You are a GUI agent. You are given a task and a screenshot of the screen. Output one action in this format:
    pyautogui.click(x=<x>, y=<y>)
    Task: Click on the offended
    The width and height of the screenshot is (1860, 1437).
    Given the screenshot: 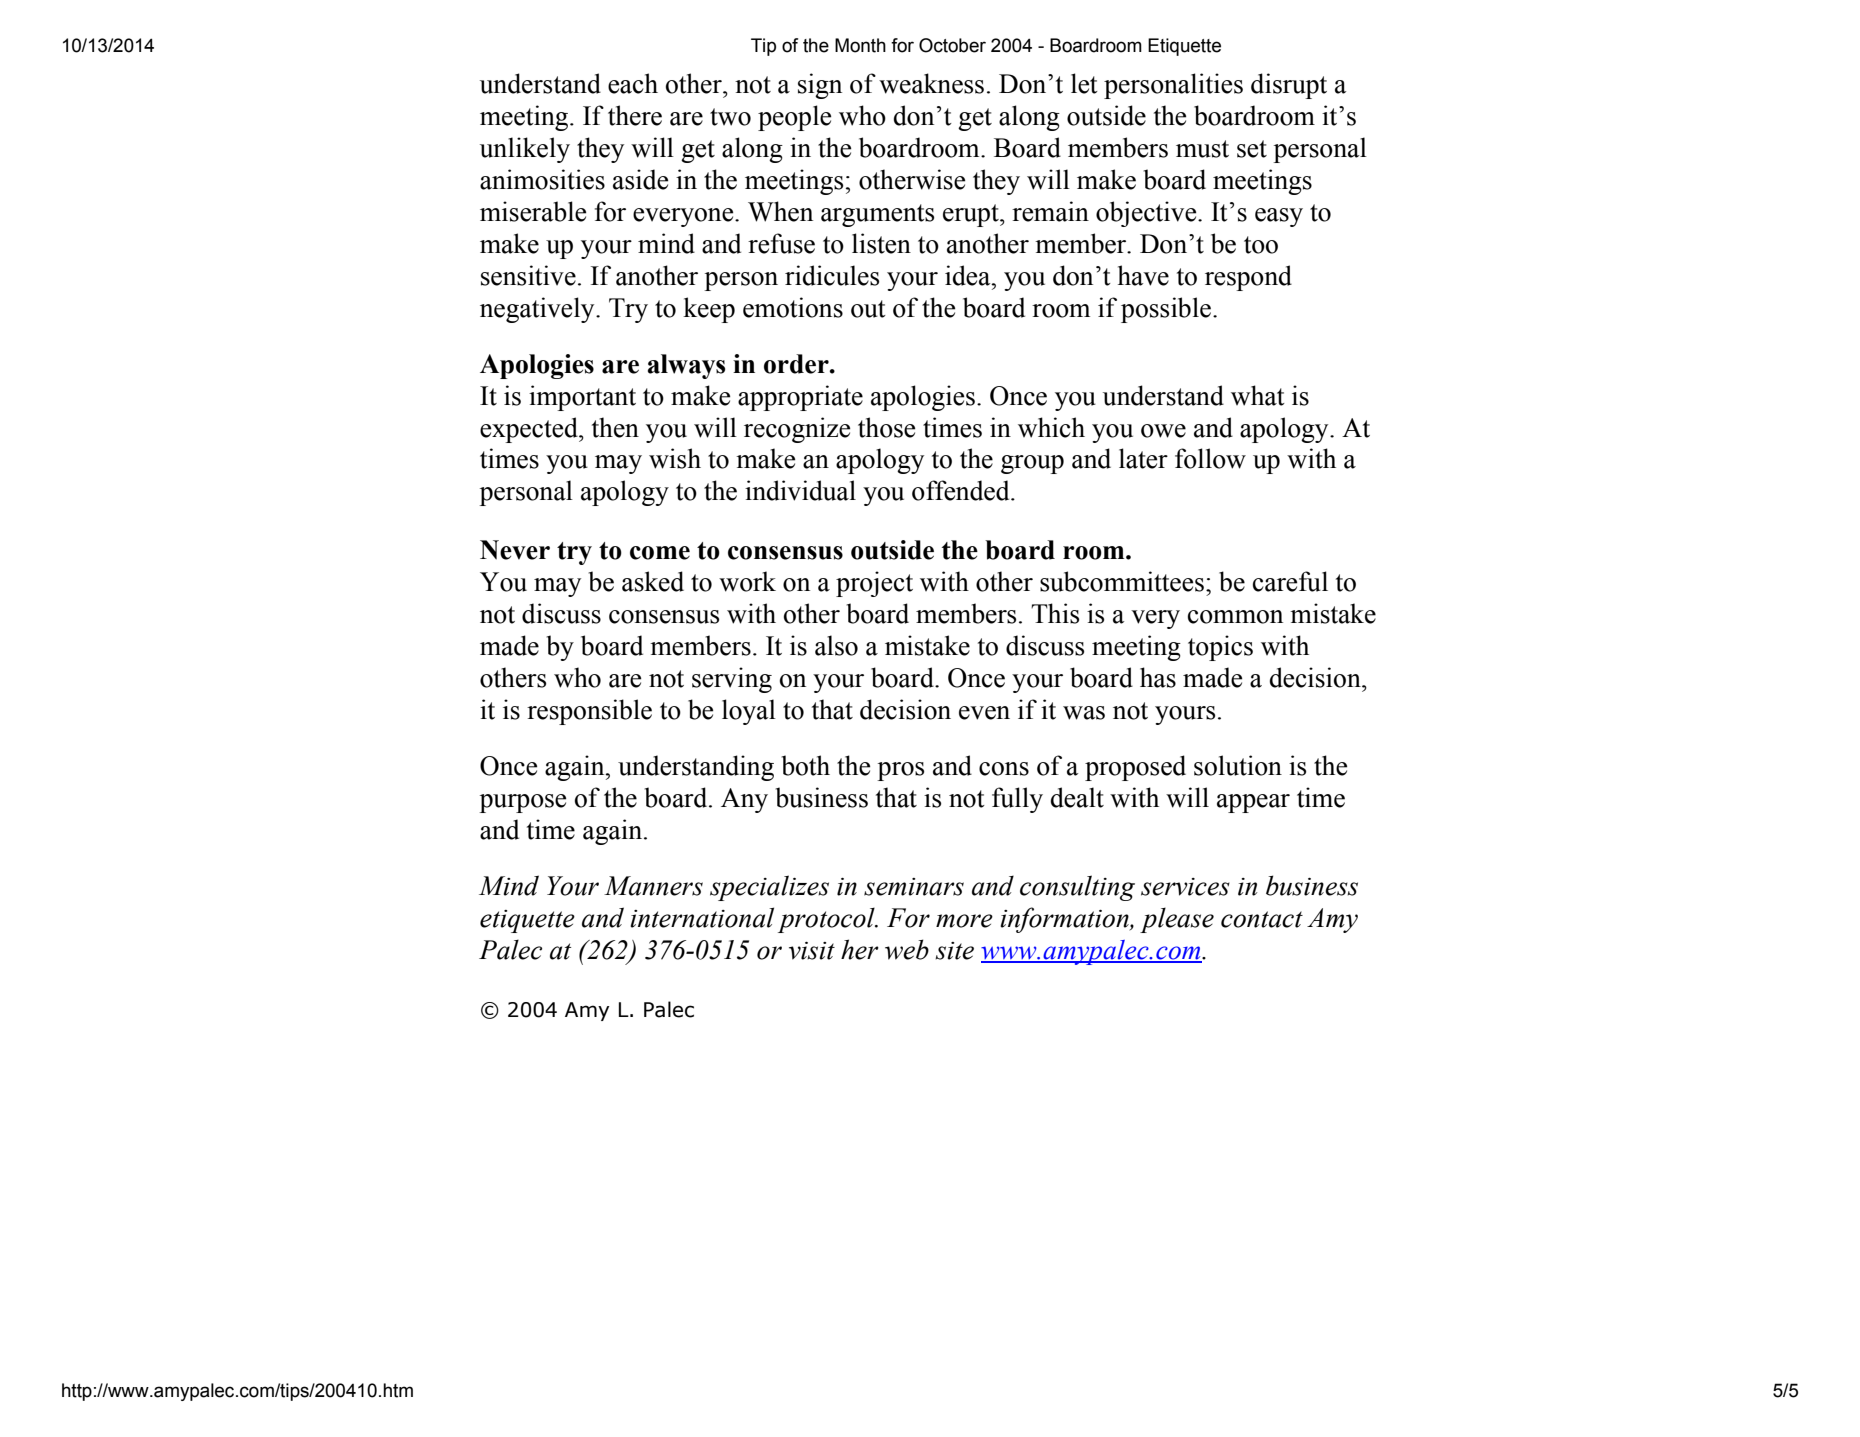 What is the action you would take?
    pyautogui.click(x=962, y=490)
